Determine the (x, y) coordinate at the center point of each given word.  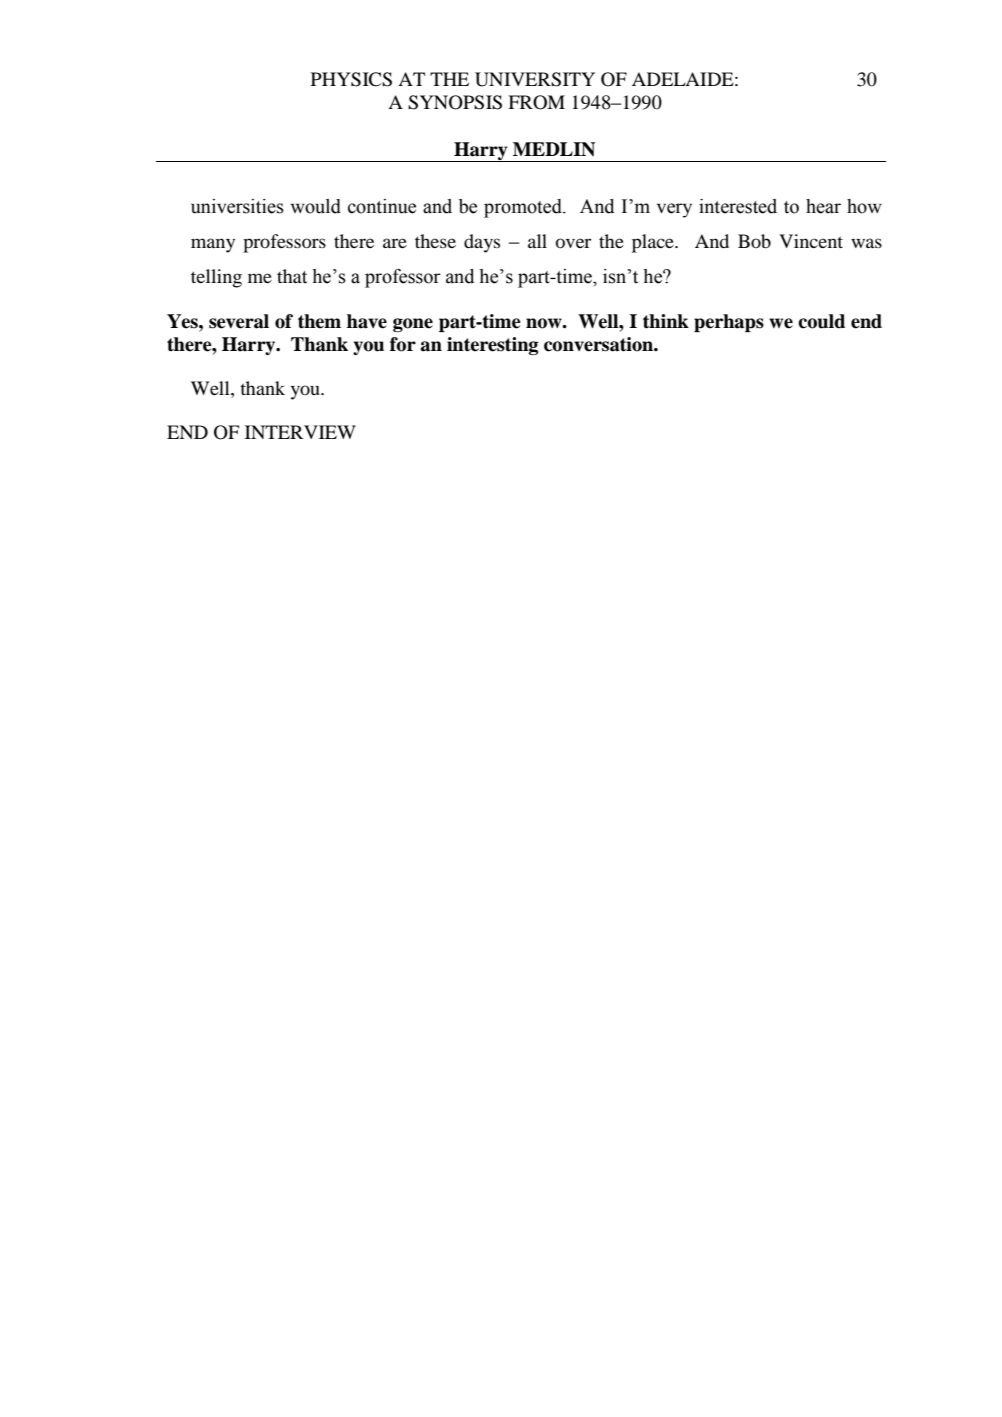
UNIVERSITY (535, 79)
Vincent (811, 241)
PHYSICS (351, 79)
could (821, 321)
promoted (524, 208)
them (319, 321)
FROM (536, 102)
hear (823, 206)
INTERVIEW (300, 432)
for (403, 344)
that (292, 276)
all (537, 241)
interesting (493, 346)
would (316, 206)
